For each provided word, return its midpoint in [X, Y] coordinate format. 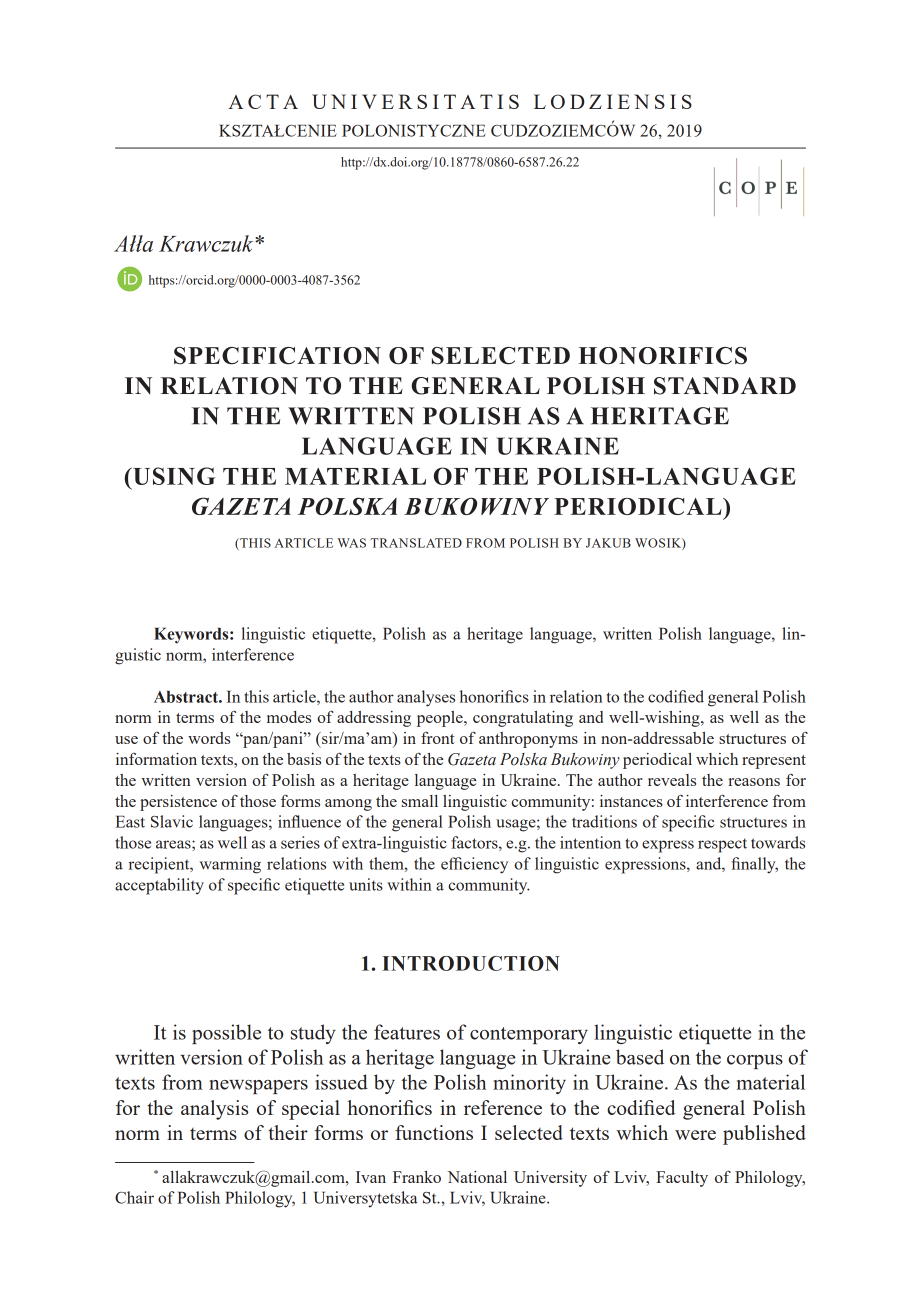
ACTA [263, 101]
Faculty [682, 1179]
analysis [214, 1110]
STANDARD [725, 386]
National [477, 1177]
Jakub [608, 543]
